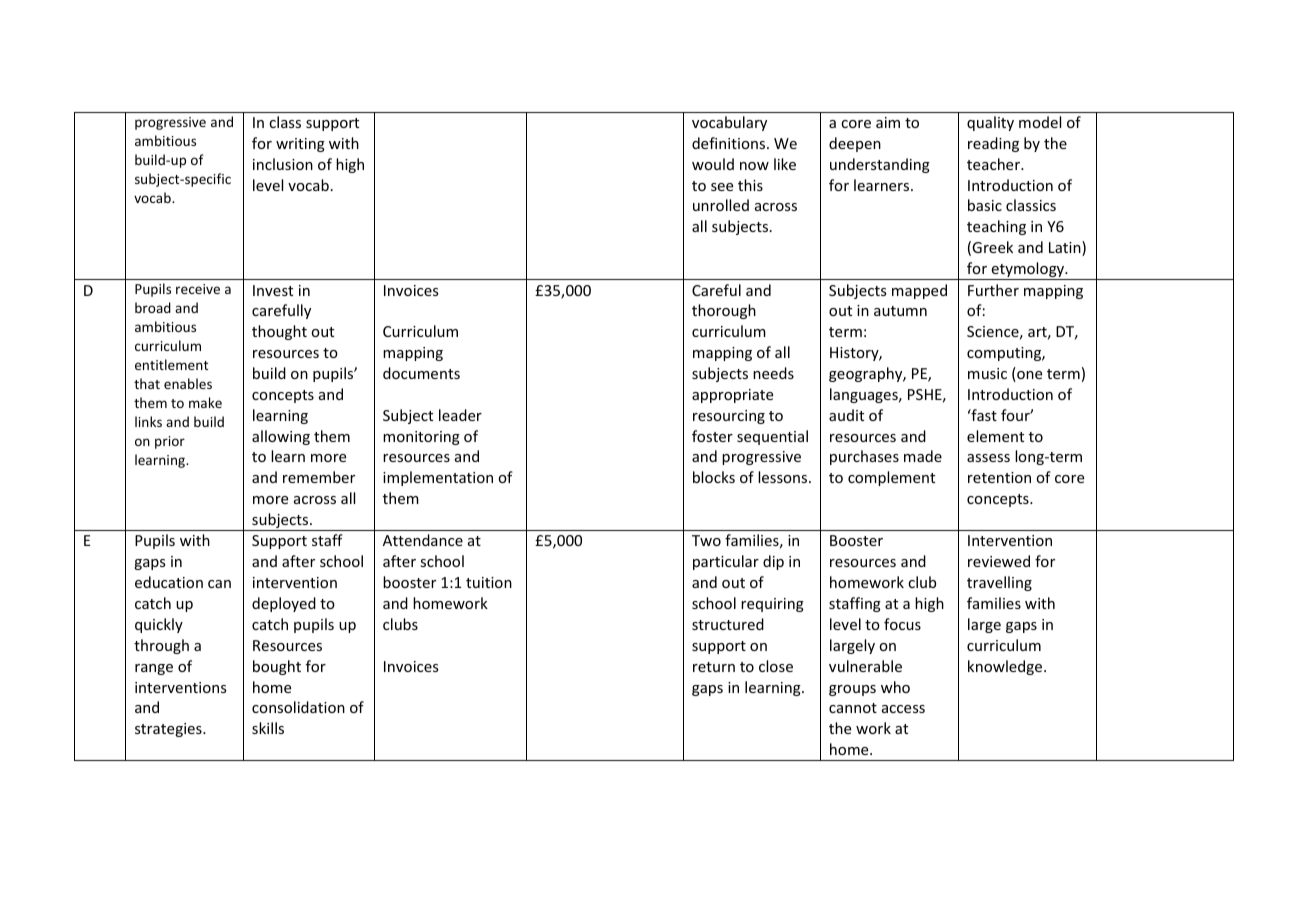 The height and width of the document is (924, 1308). Describe the element at coordinates (900, 311) in the document. I see `autumn` at that location.
